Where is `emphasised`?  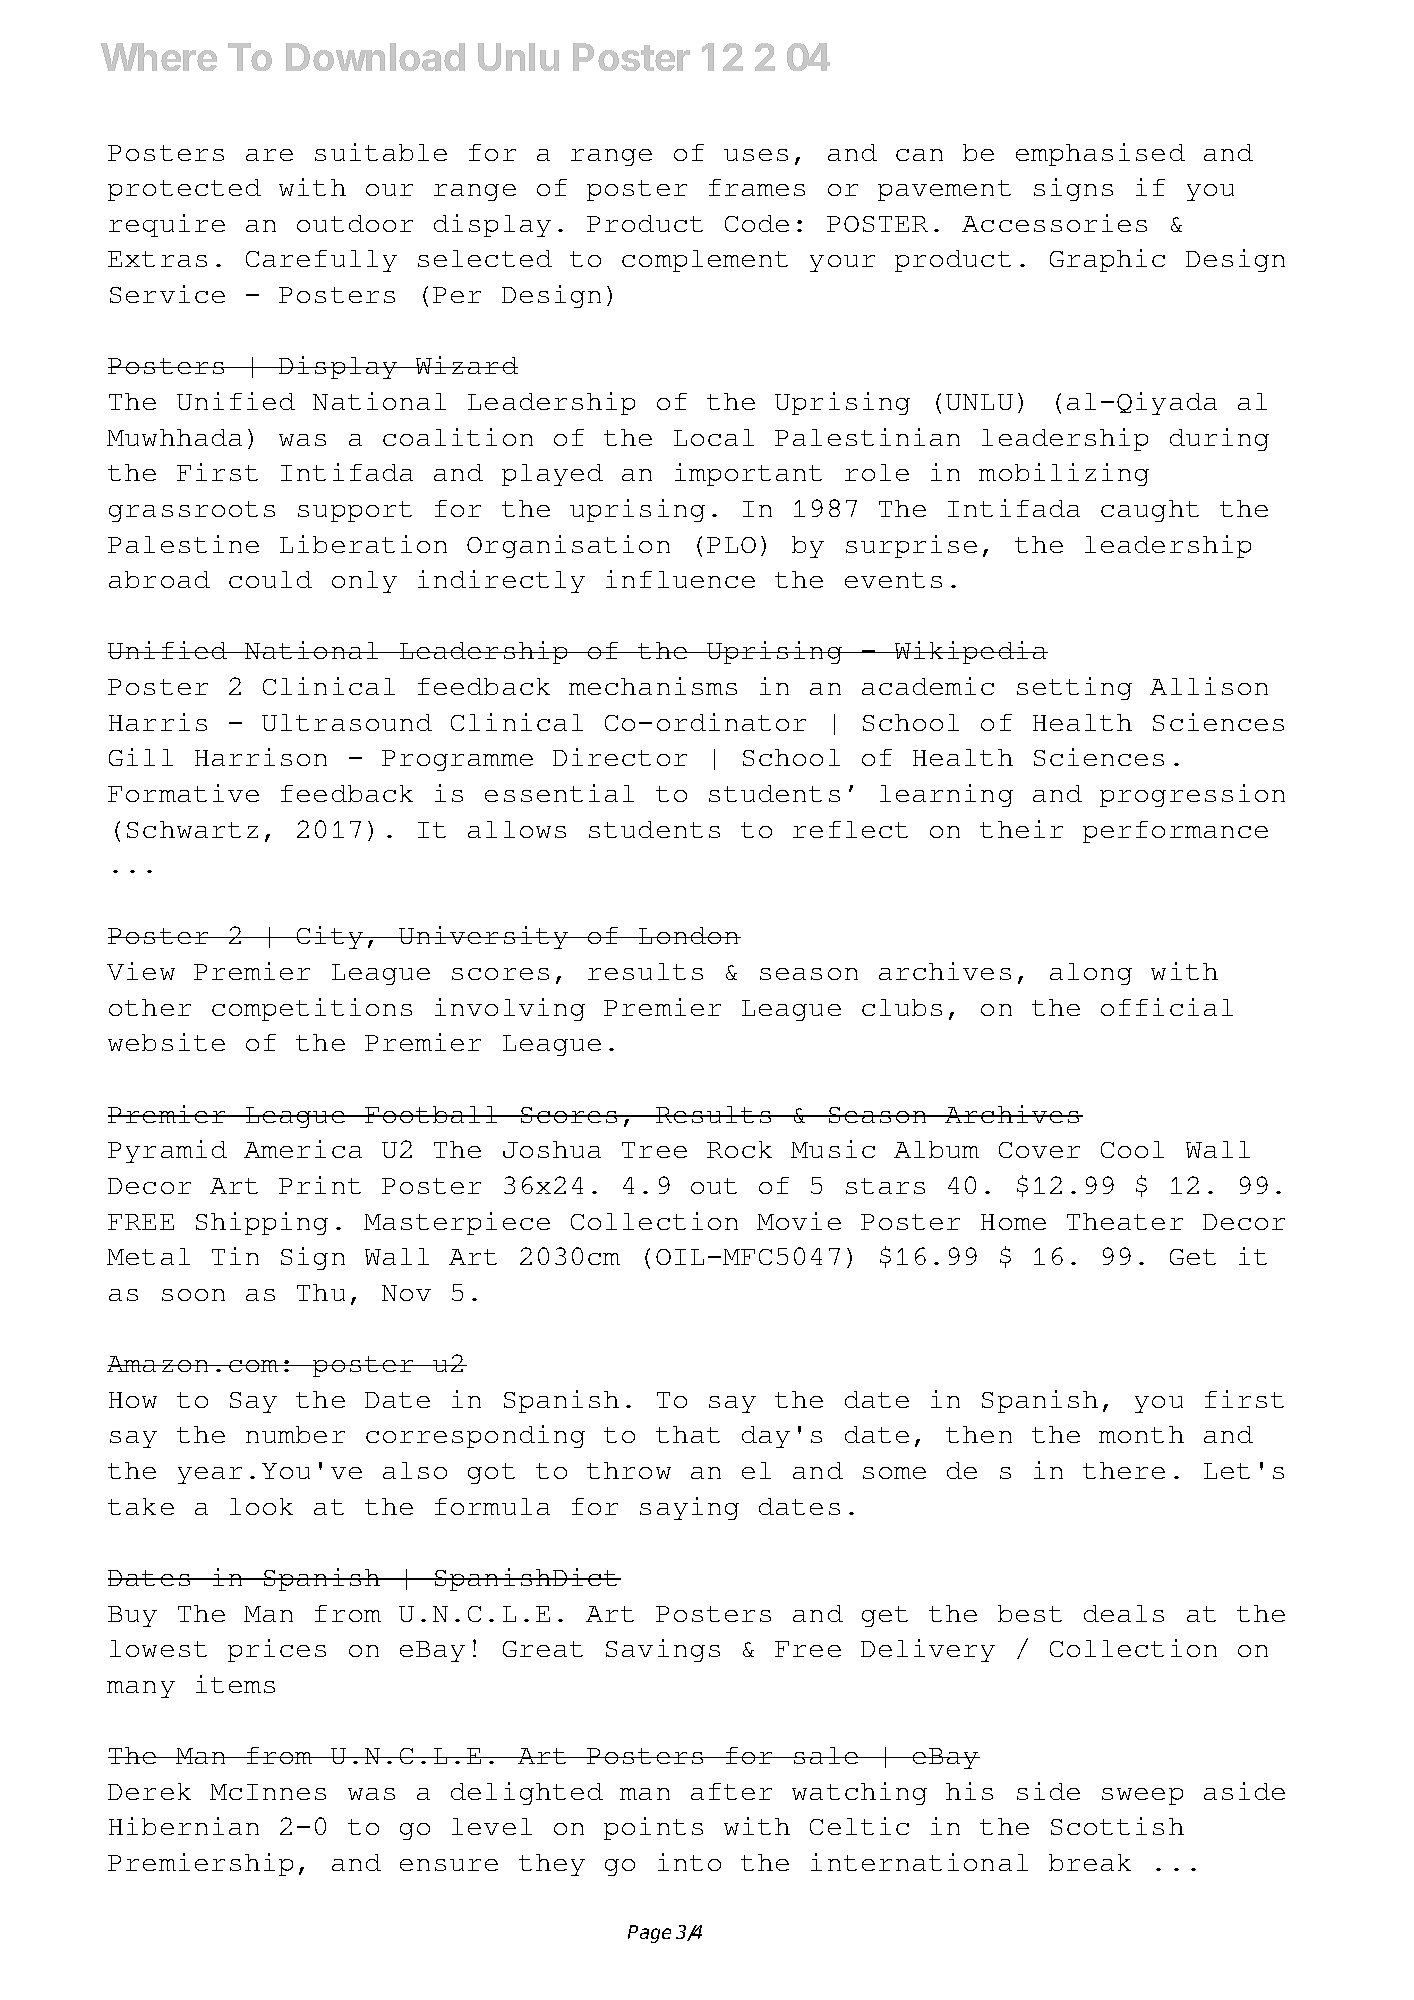 emphasised is located at coordinates (1100, 154).
